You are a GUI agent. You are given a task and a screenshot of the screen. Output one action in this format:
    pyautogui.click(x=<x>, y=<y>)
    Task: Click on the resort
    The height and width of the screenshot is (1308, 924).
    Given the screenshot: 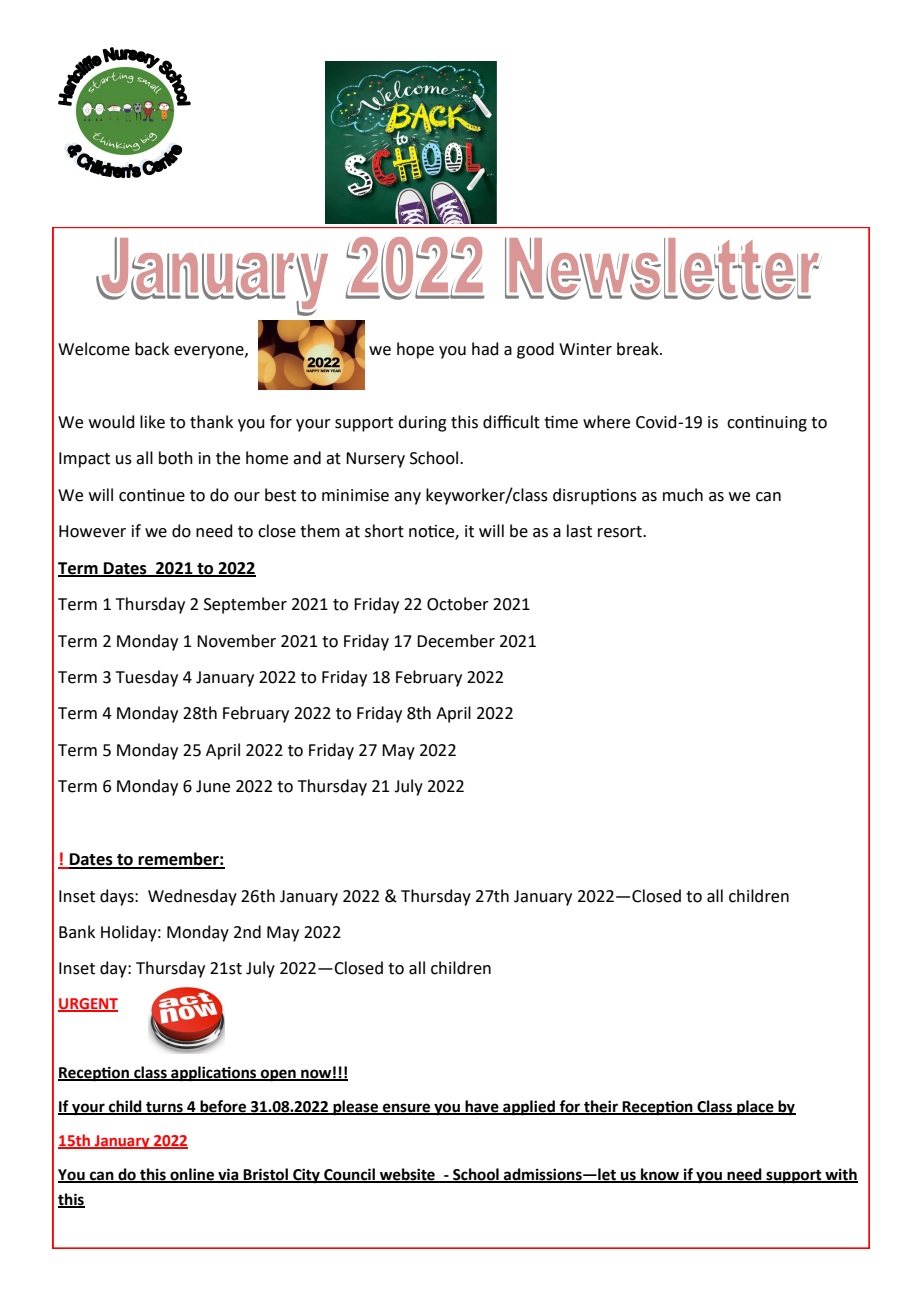 What is the action you would take?
    pyautogui.click(x=621, y=532)
